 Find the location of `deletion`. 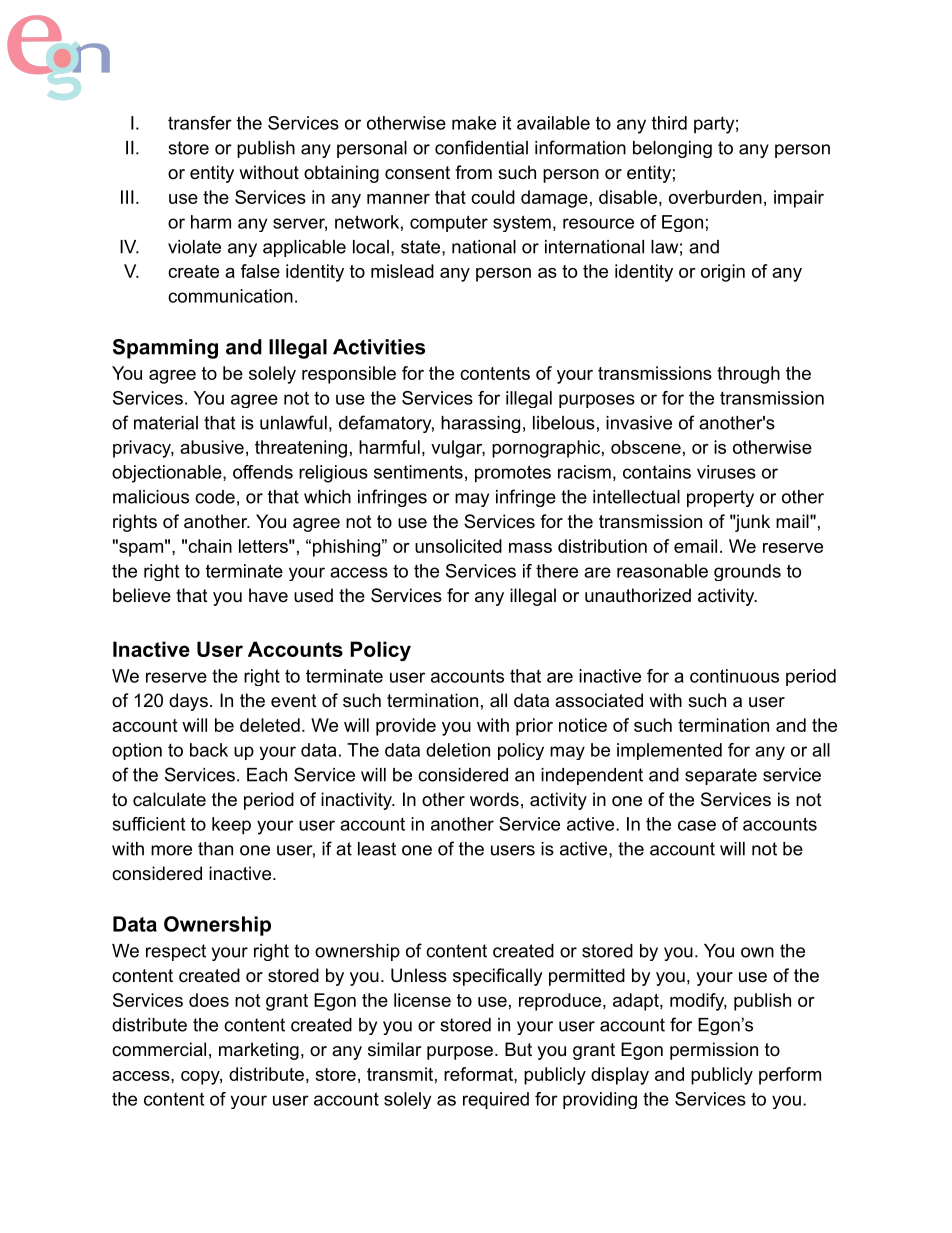

deletion is located at coordinates (458, 750).
